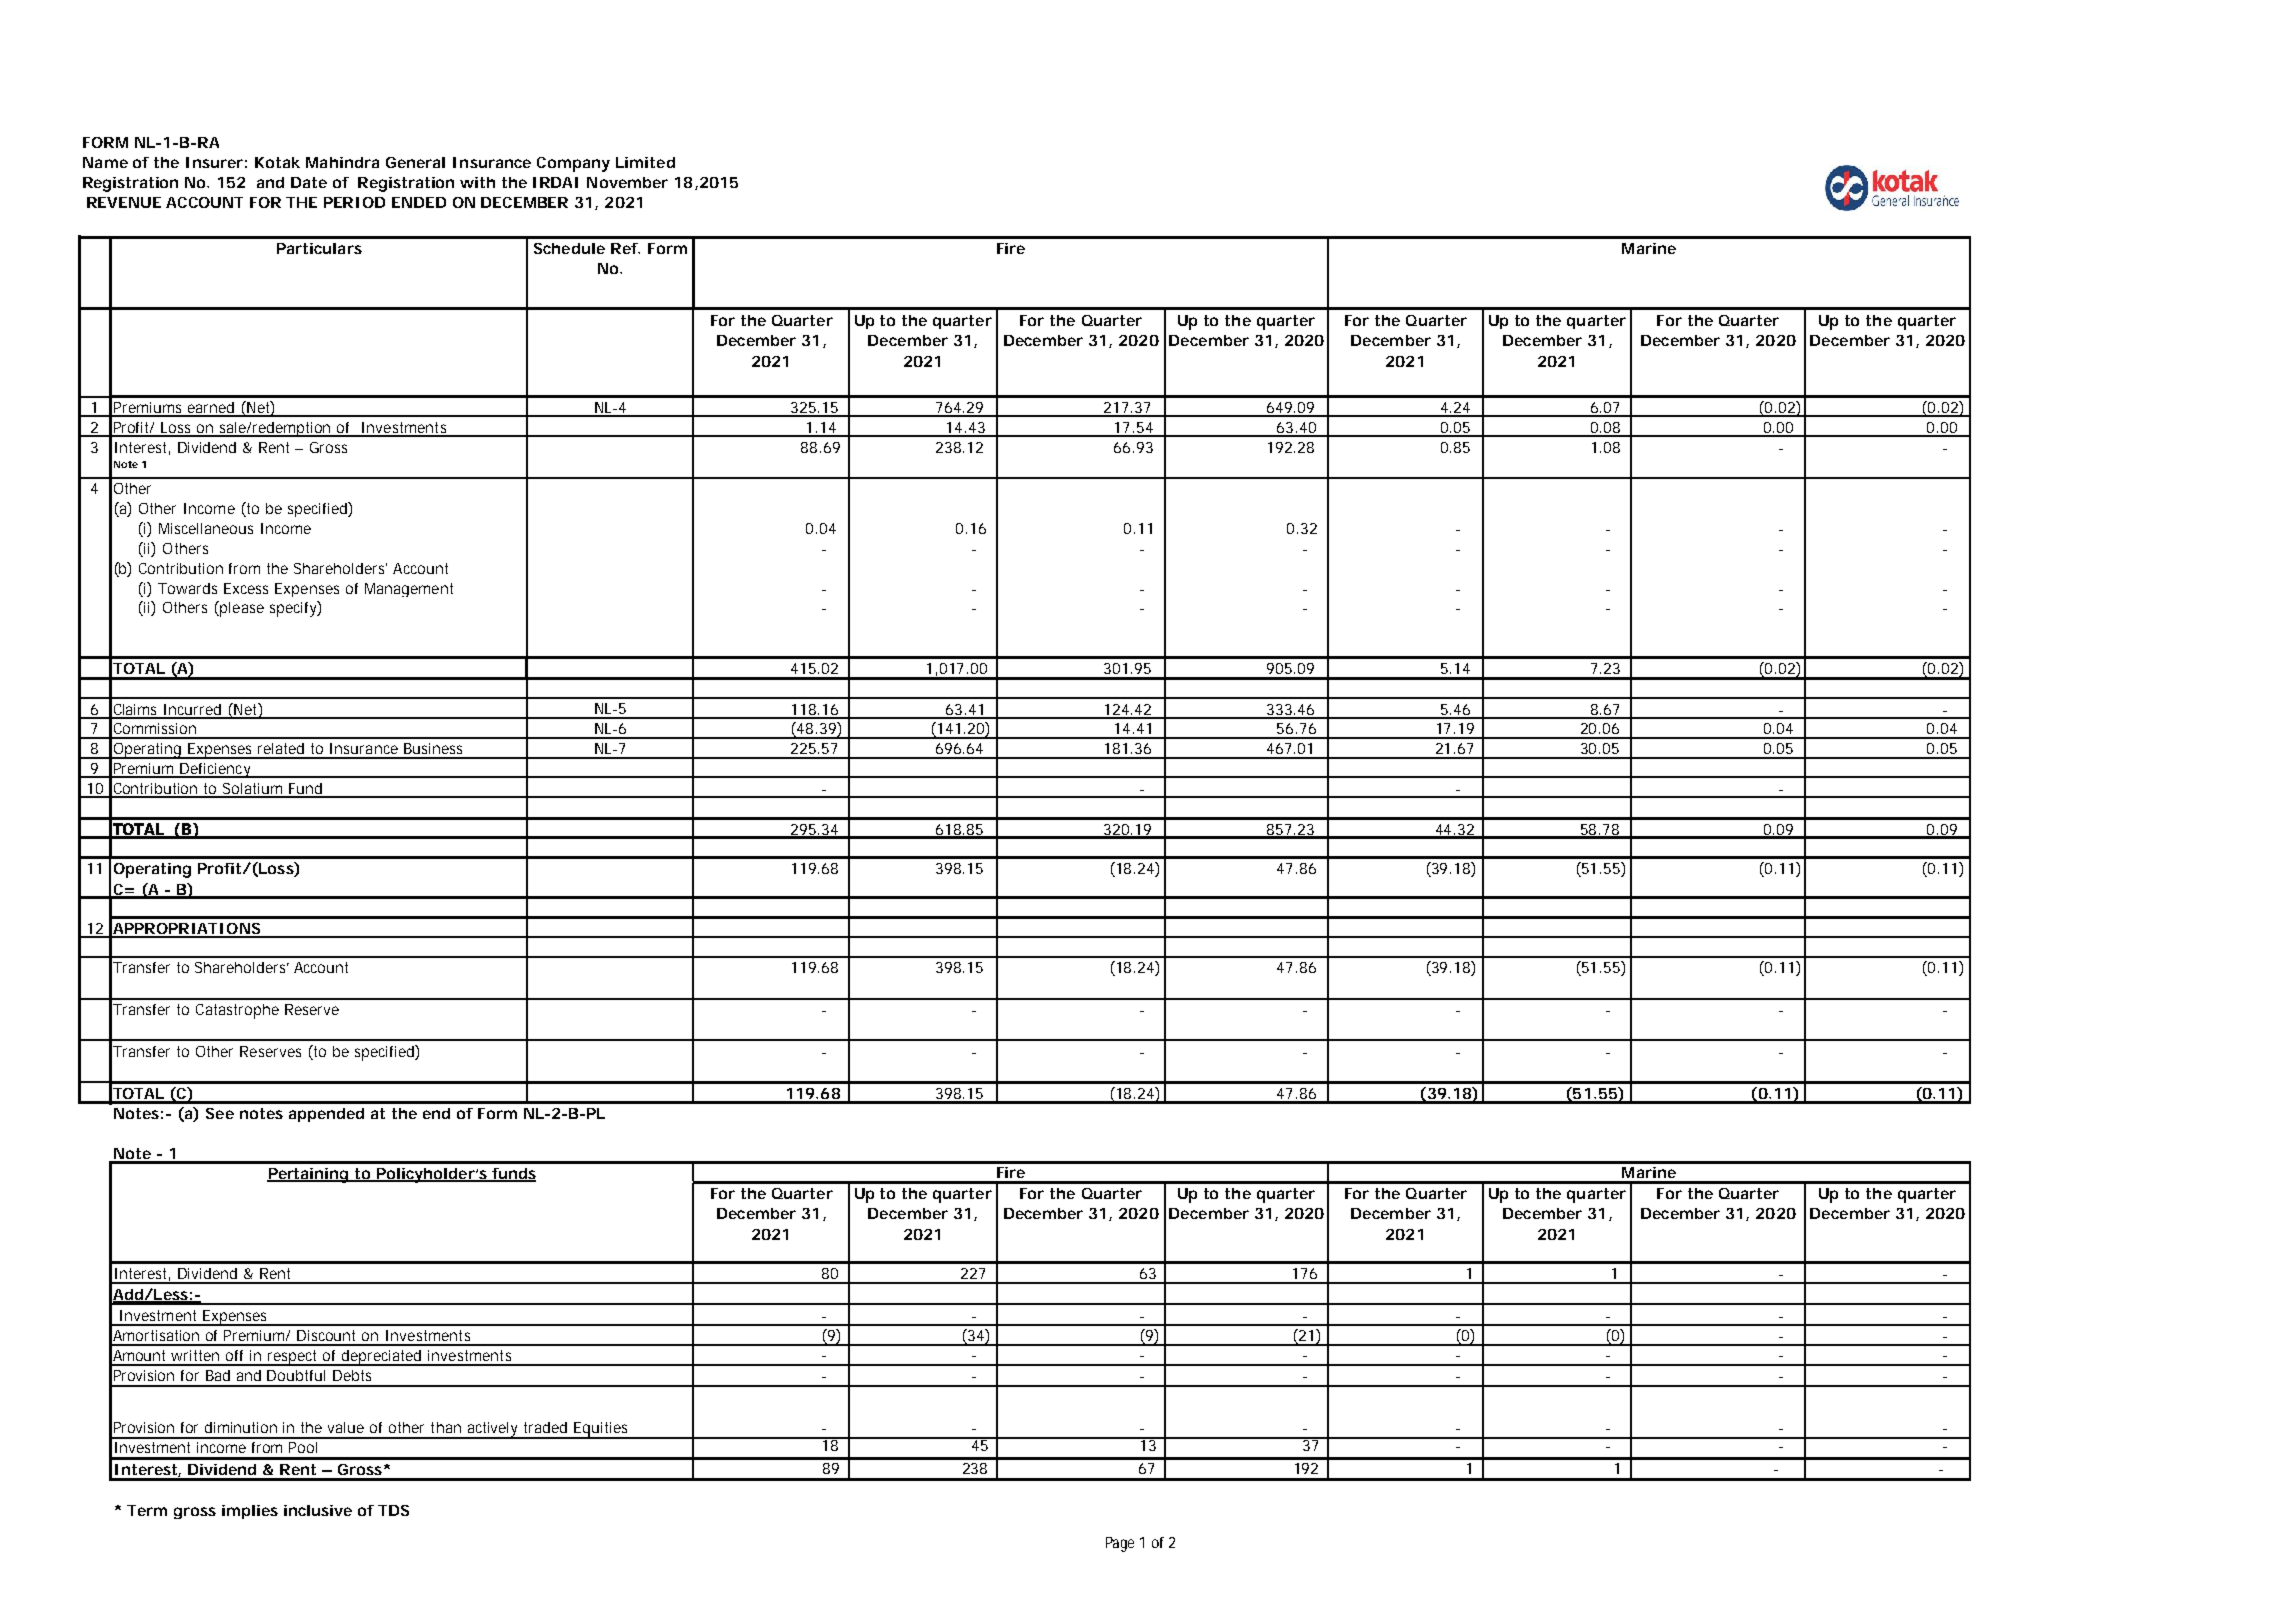 The image size is (2282, 1613). I want to click on implies, so click(250, 1512).
